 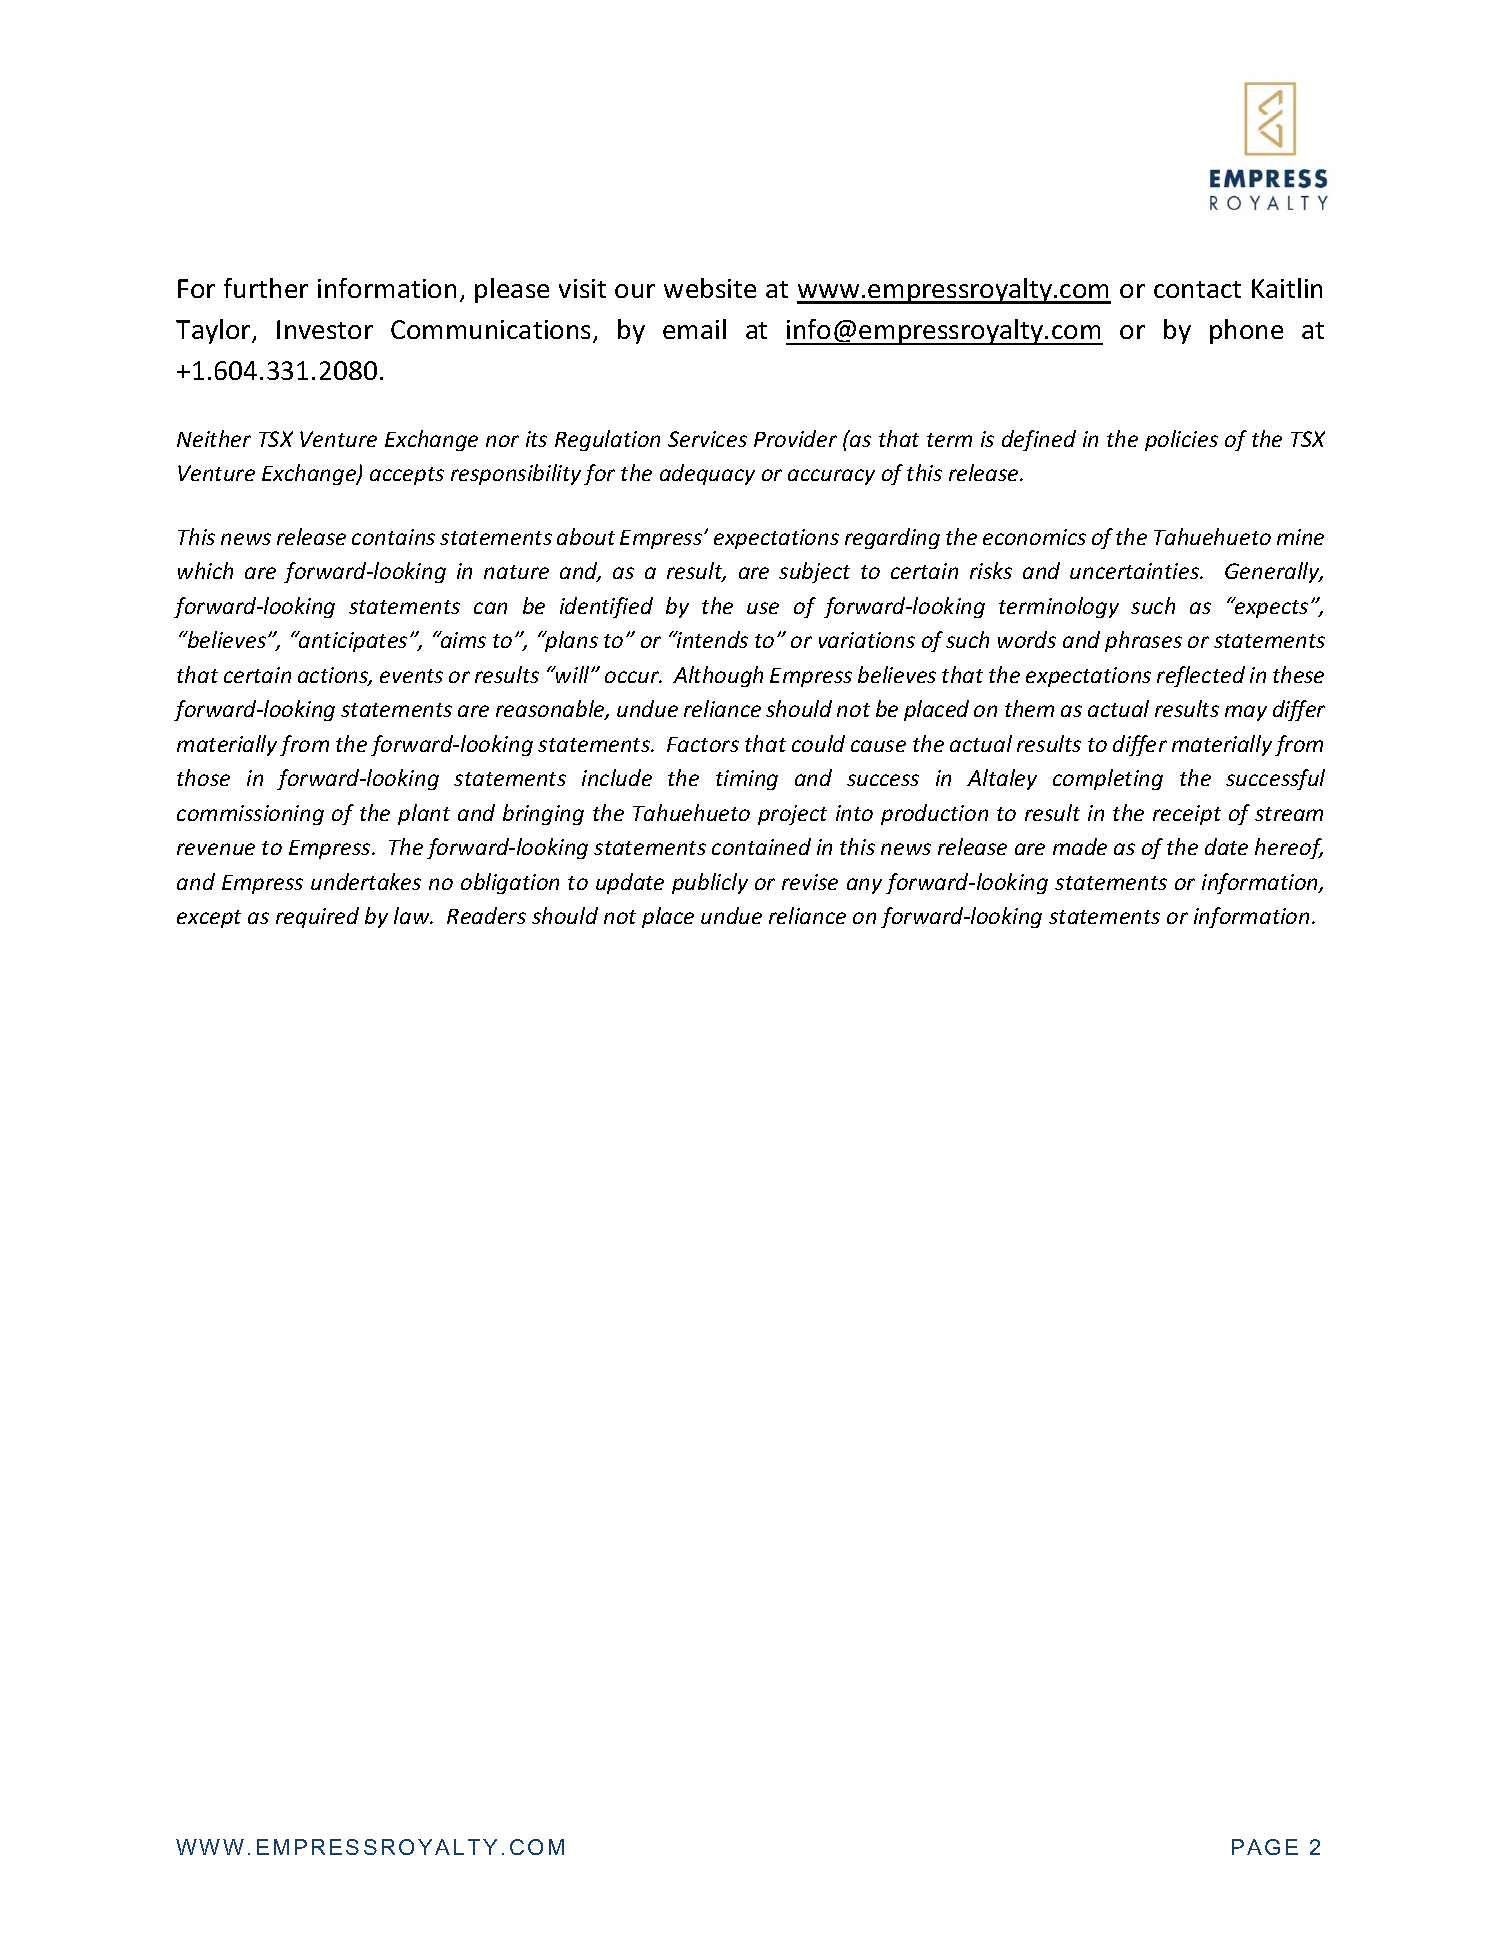 I want to click on PAGE, so click(x=1265, y=1847).
